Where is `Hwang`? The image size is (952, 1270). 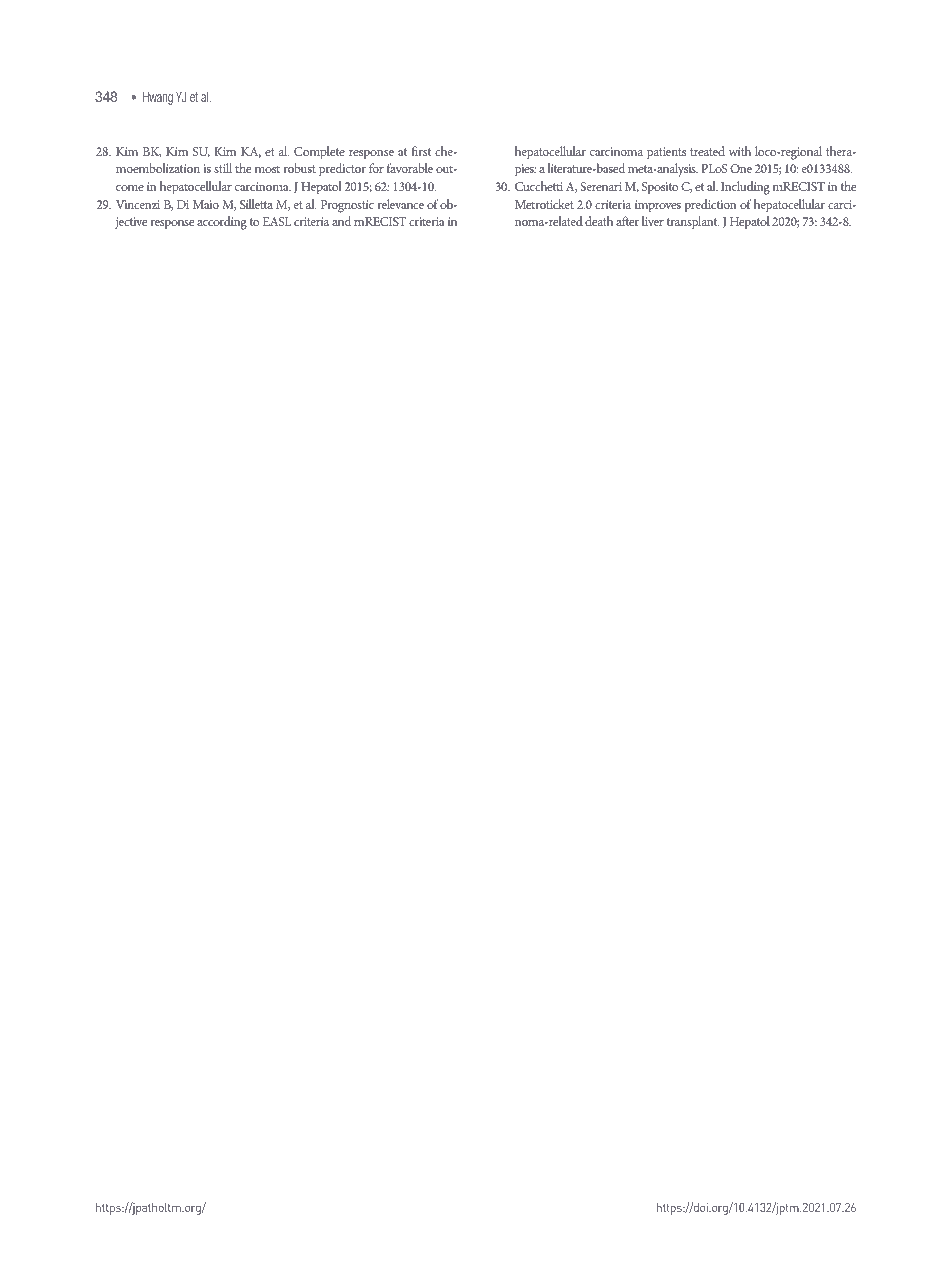 Hwang is located at coordinates (158, 98).
